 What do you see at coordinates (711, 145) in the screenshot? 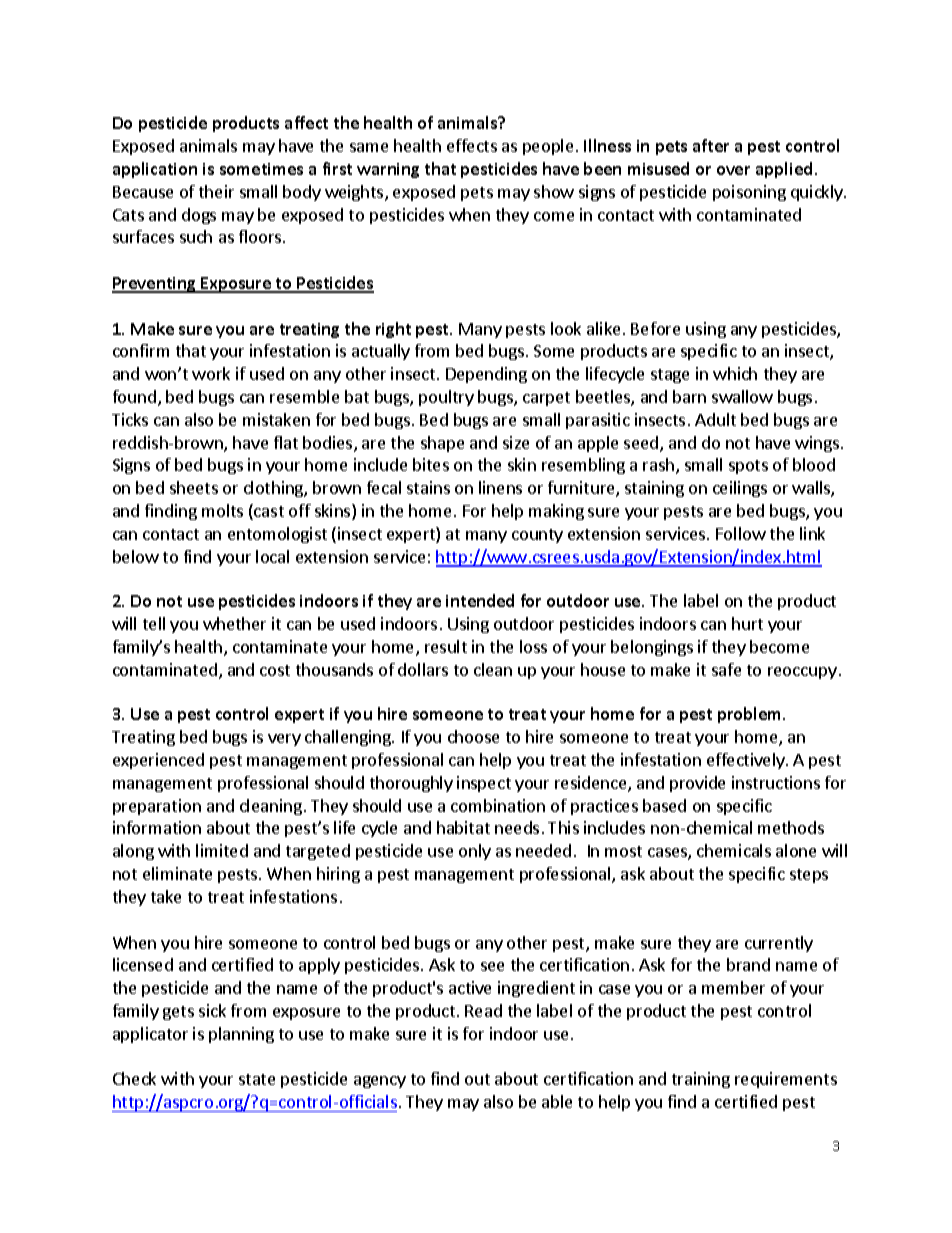
I see `after` at bounding box center [711, 145].
